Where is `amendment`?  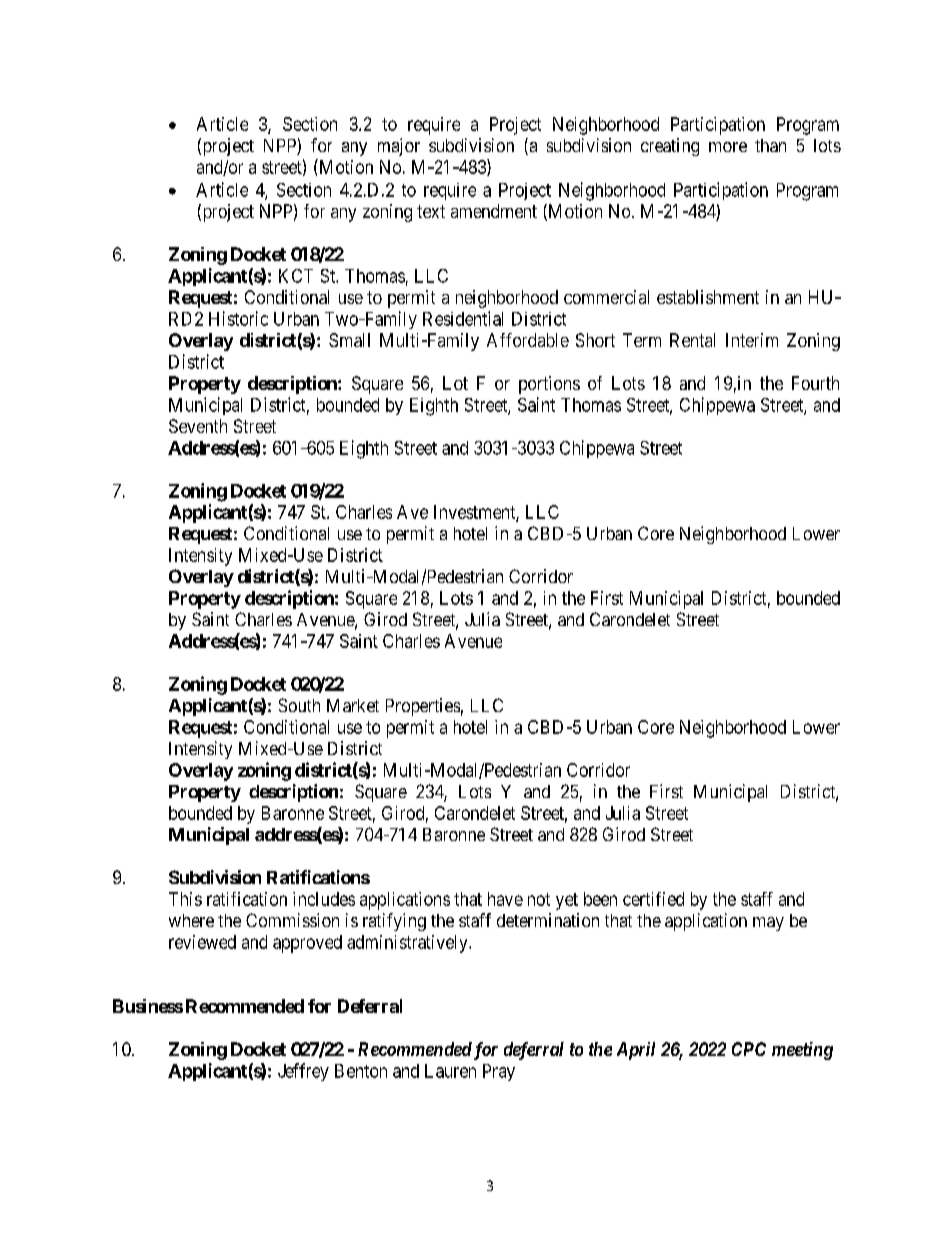
amendment is located at coordinates (494, 211).
